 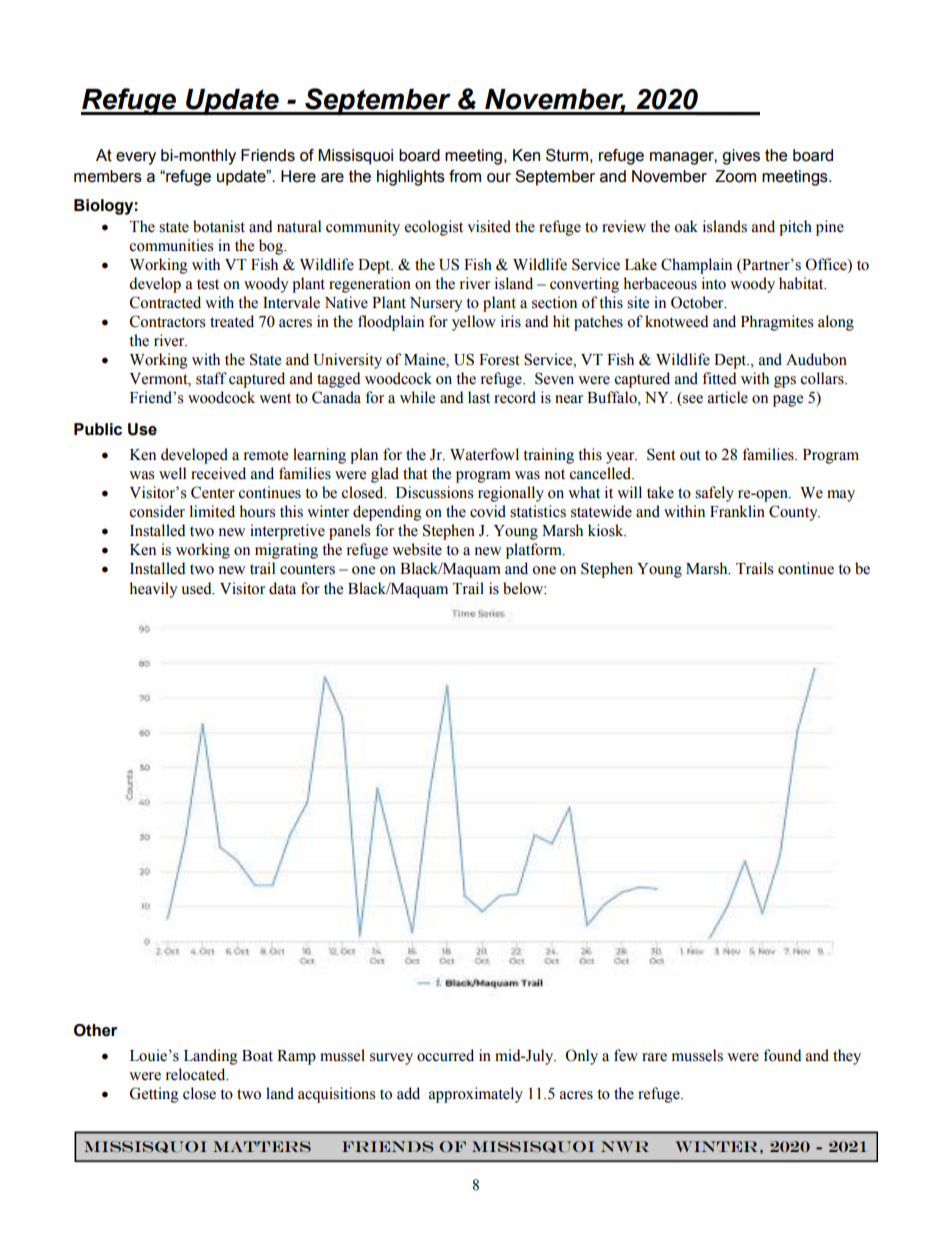 What do you see at coordinates (465, 176) in the screenshot?
I see `from` at bounding box center [465, 176].
